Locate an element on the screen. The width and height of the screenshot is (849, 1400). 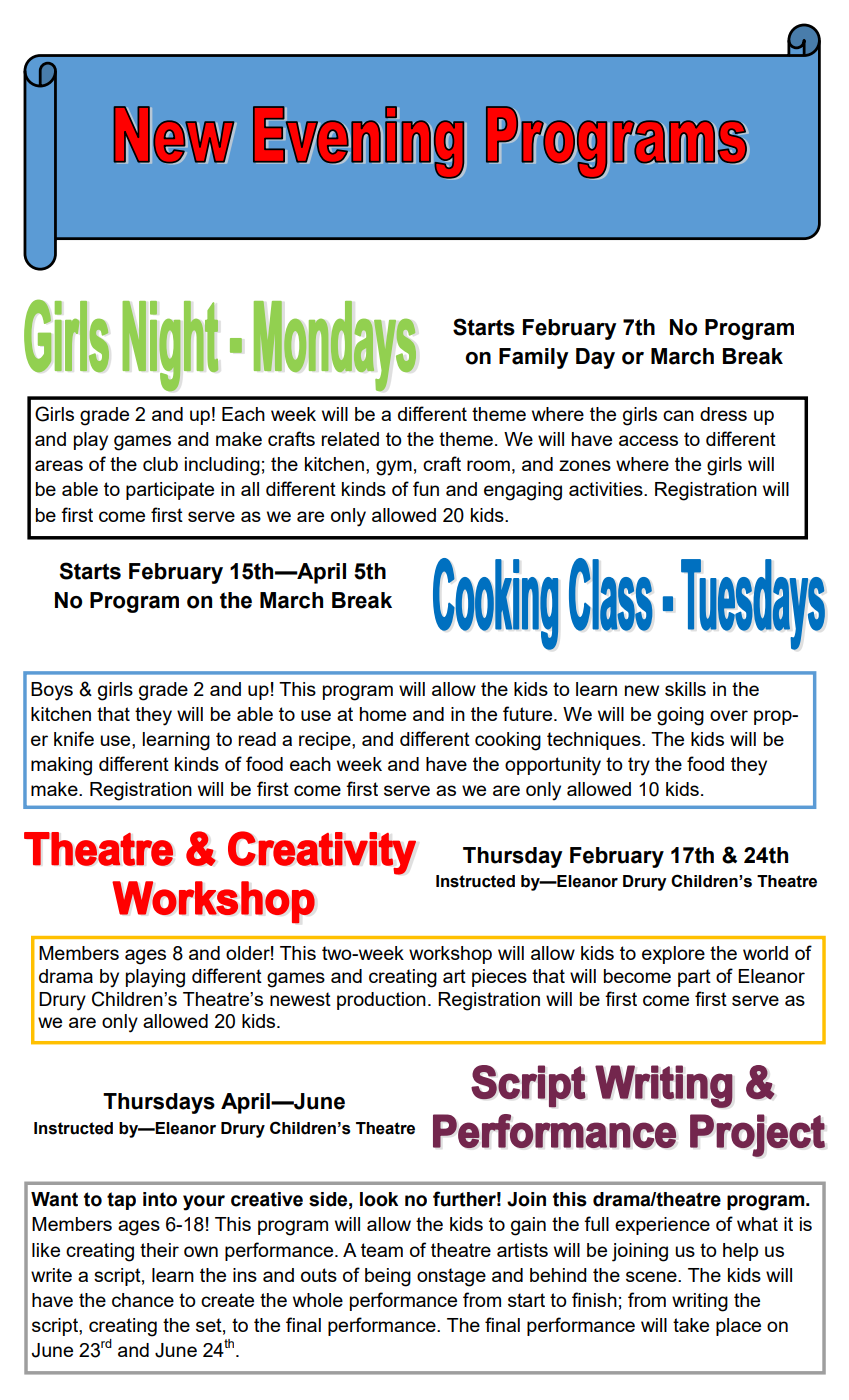
club is located at coordinates (160, 464).
